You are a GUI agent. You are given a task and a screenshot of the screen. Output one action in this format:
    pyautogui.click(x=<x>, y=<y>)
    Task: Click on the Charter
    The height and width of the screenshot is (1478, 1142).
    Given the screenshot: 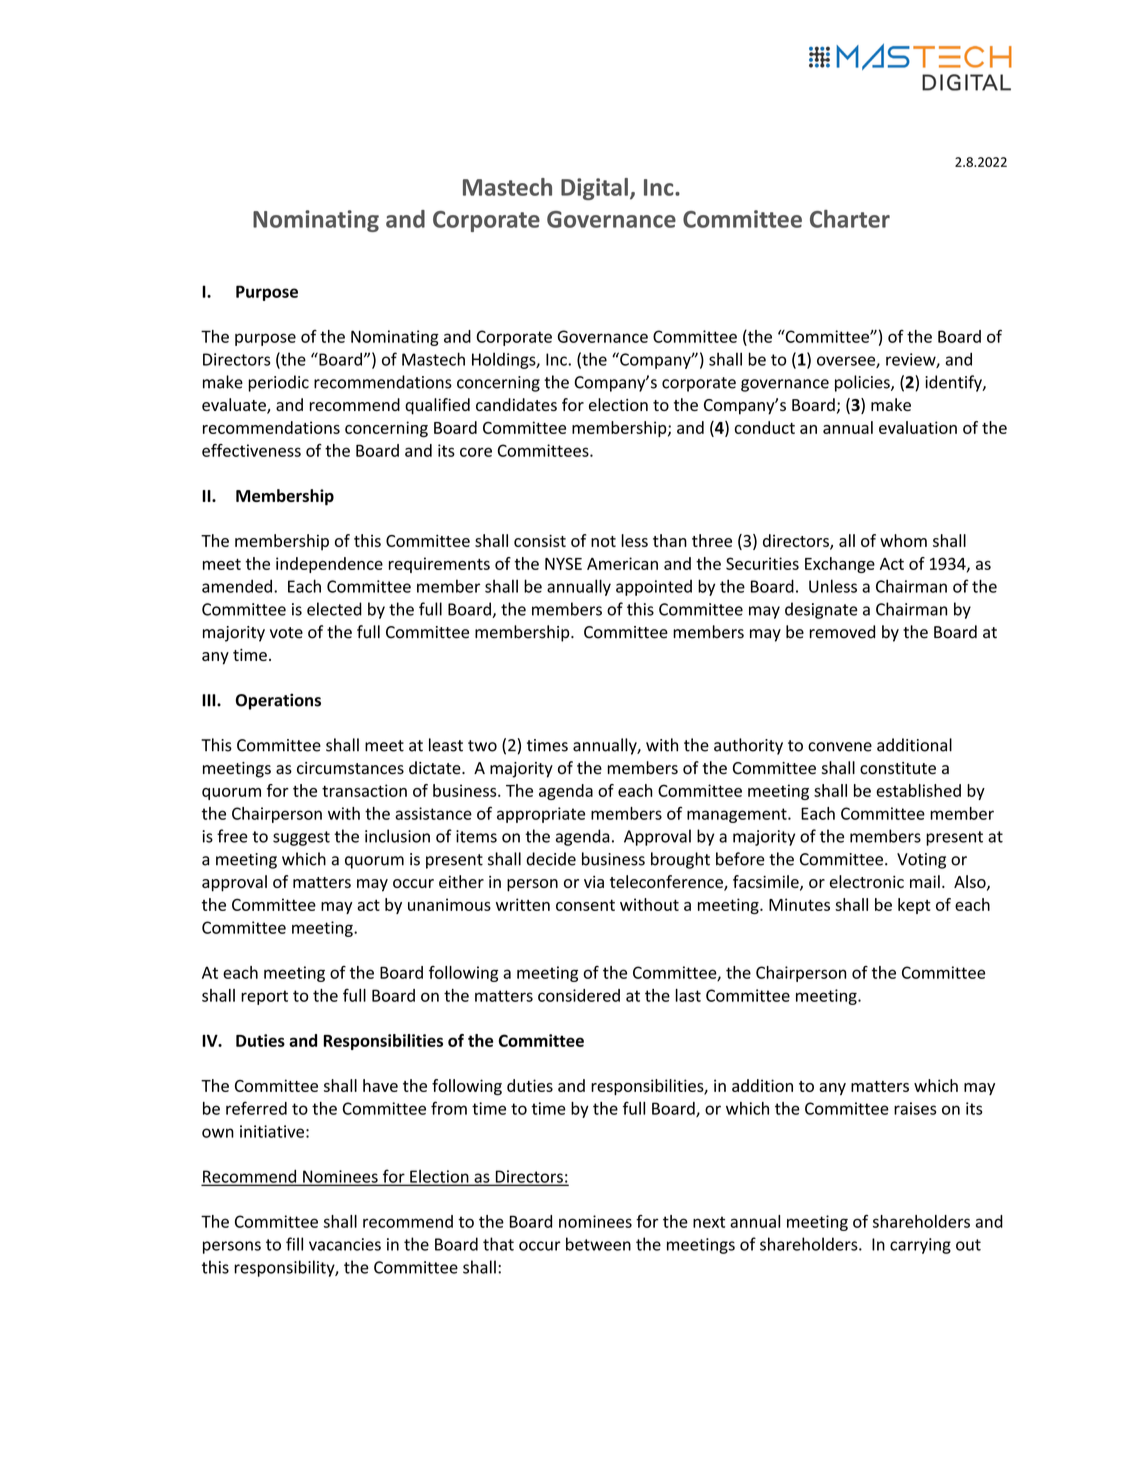 What is the action you would take?
    pyautogui.click(x=850, y=219)
